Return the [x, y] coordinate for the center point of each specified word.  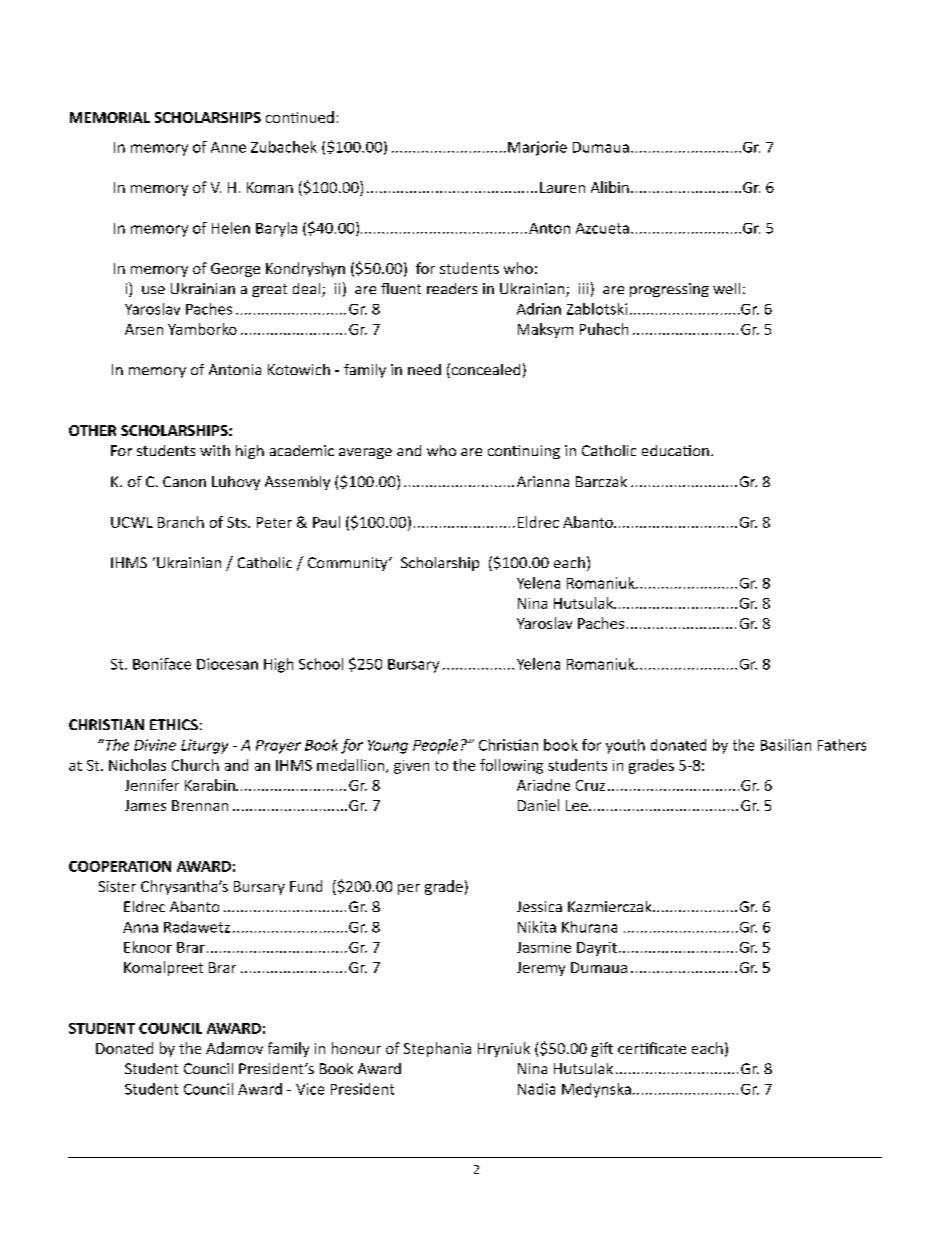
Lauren [562, 187]
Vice [310, 1089]
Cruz [590, 785]
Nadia [536, 1089]
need [424, 369]
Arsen [144, 329]
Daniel [538, 805]
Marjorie [537, 148]
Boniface [162, 664]
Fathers [842, 745]
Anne [228, 147]
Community [349, 564]
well [726, 288]
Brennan [200, 805]
